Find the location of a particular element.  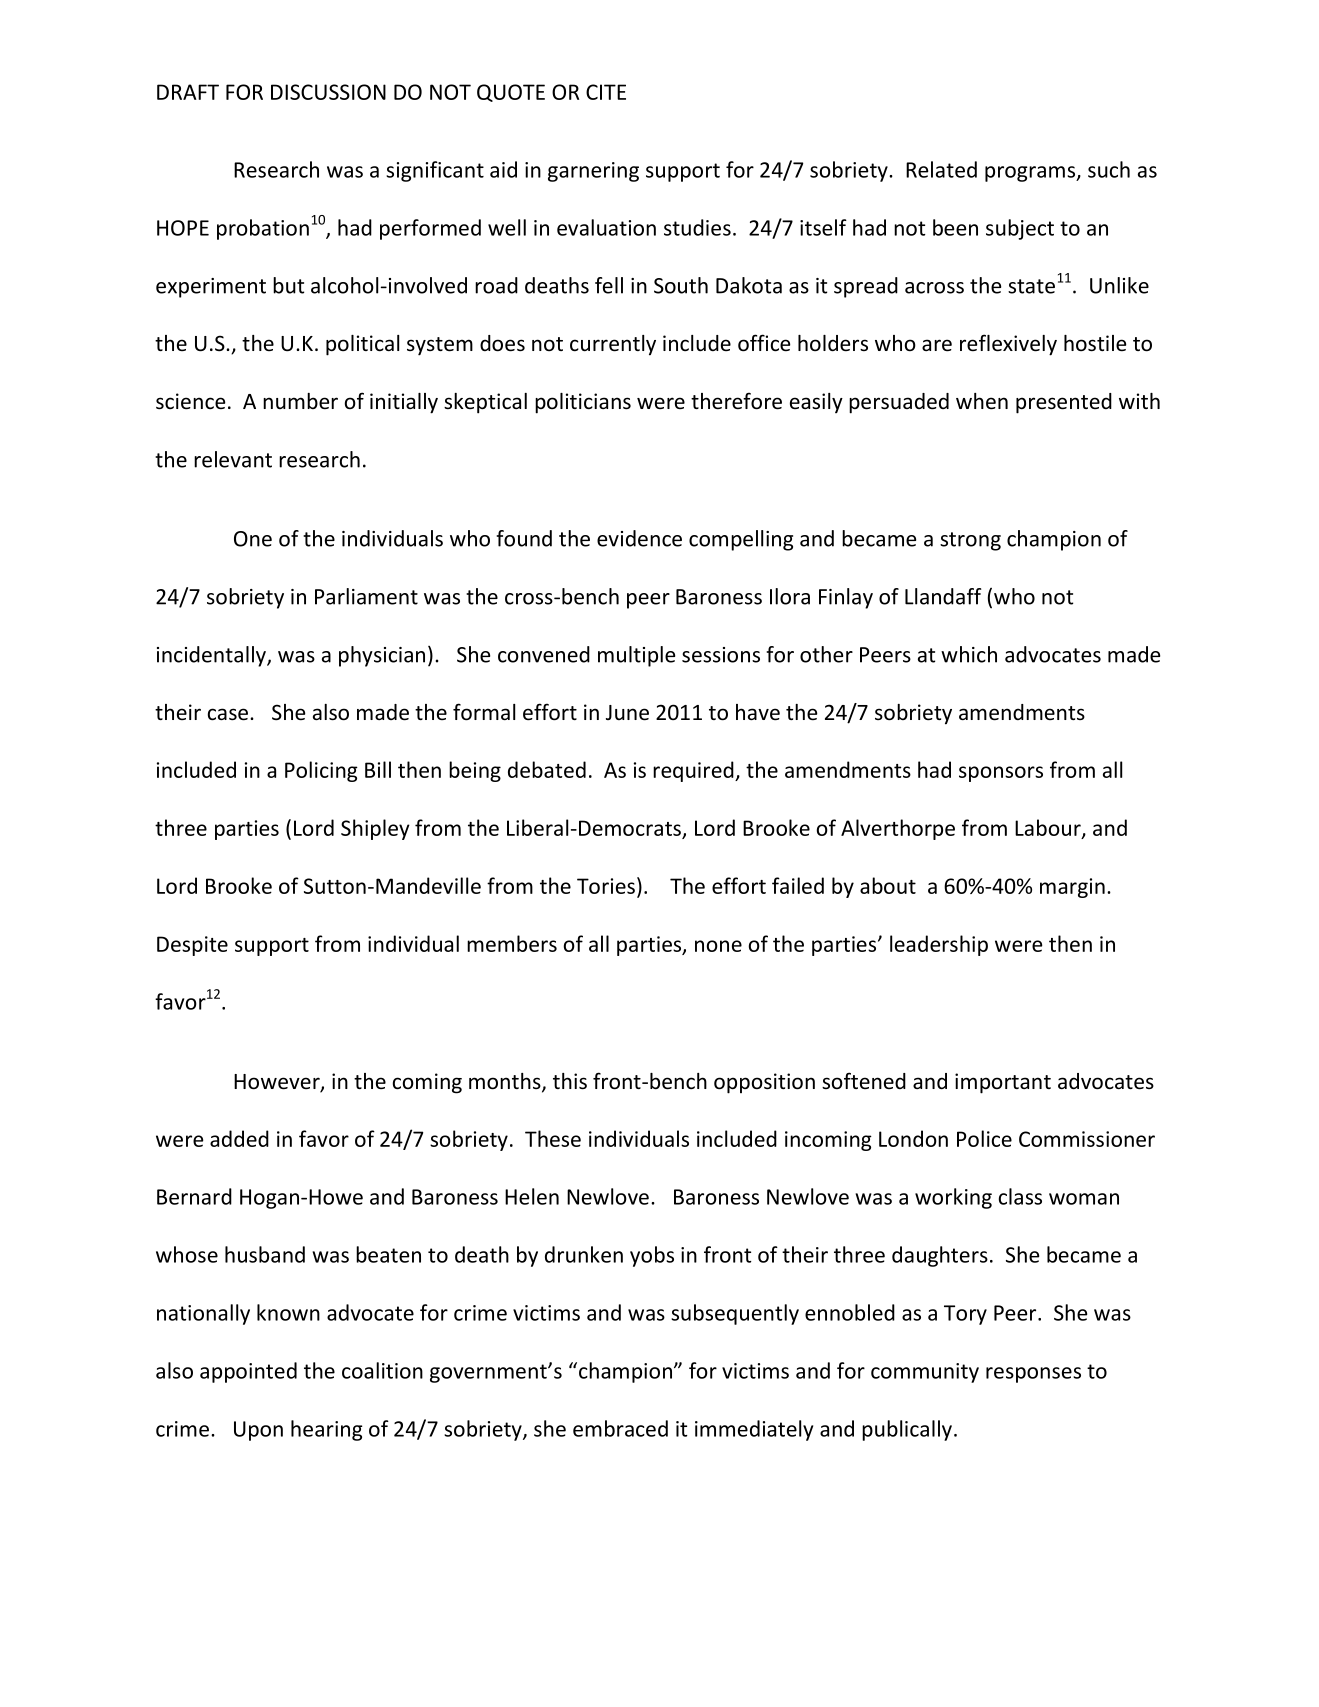

appointed is located at coordinates (248, 1372).
